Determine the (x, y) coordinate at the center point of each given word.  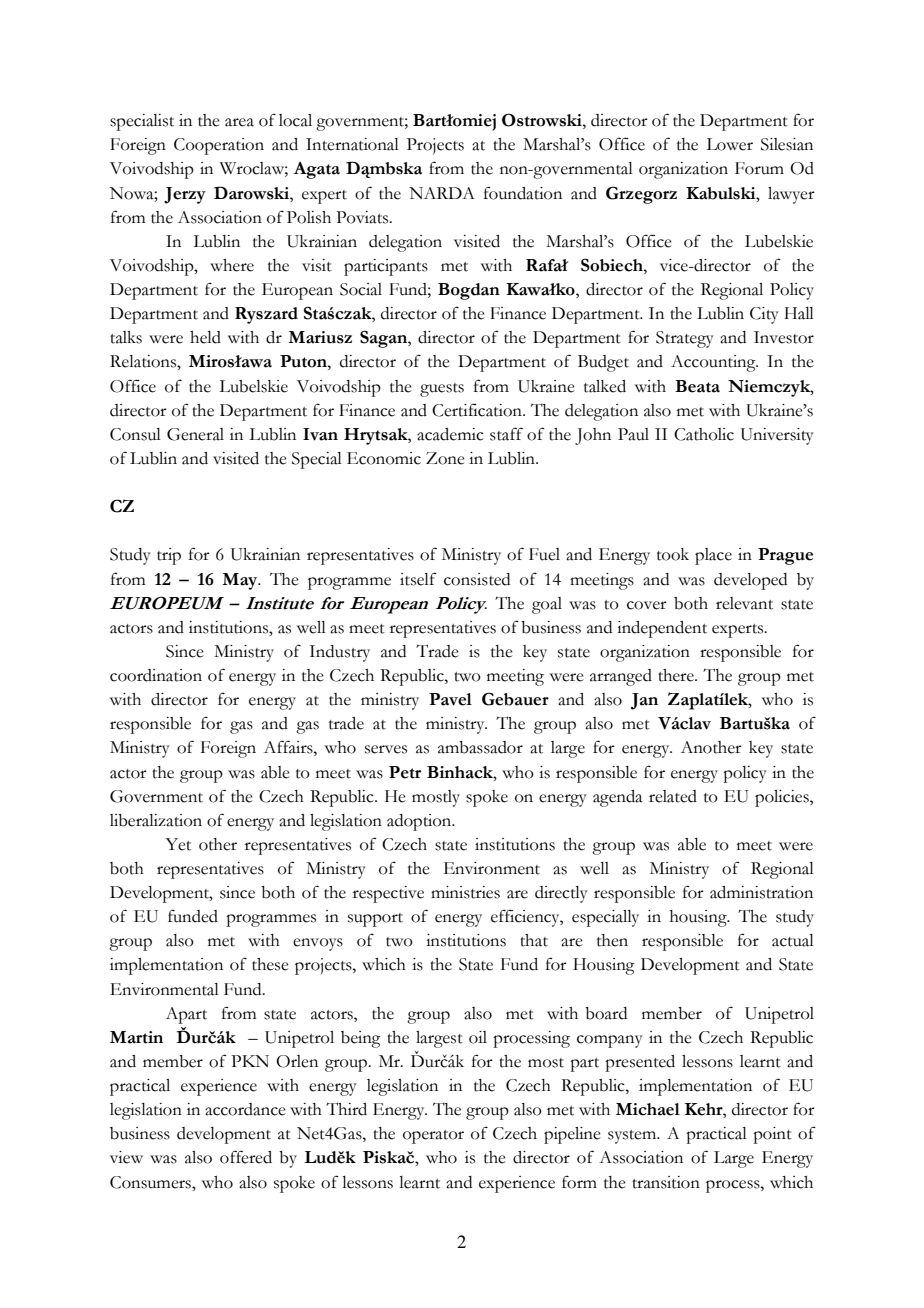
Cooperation (219, 146)
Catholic (704, 434)
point (772, 1135)
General (195, 434)
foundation (523, 193)
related (673, 796)
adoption (420, 822)
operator (433, 1137)
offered (246, 1157)
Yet (178, 844)
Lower (729, 144)
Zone (445, 458)
